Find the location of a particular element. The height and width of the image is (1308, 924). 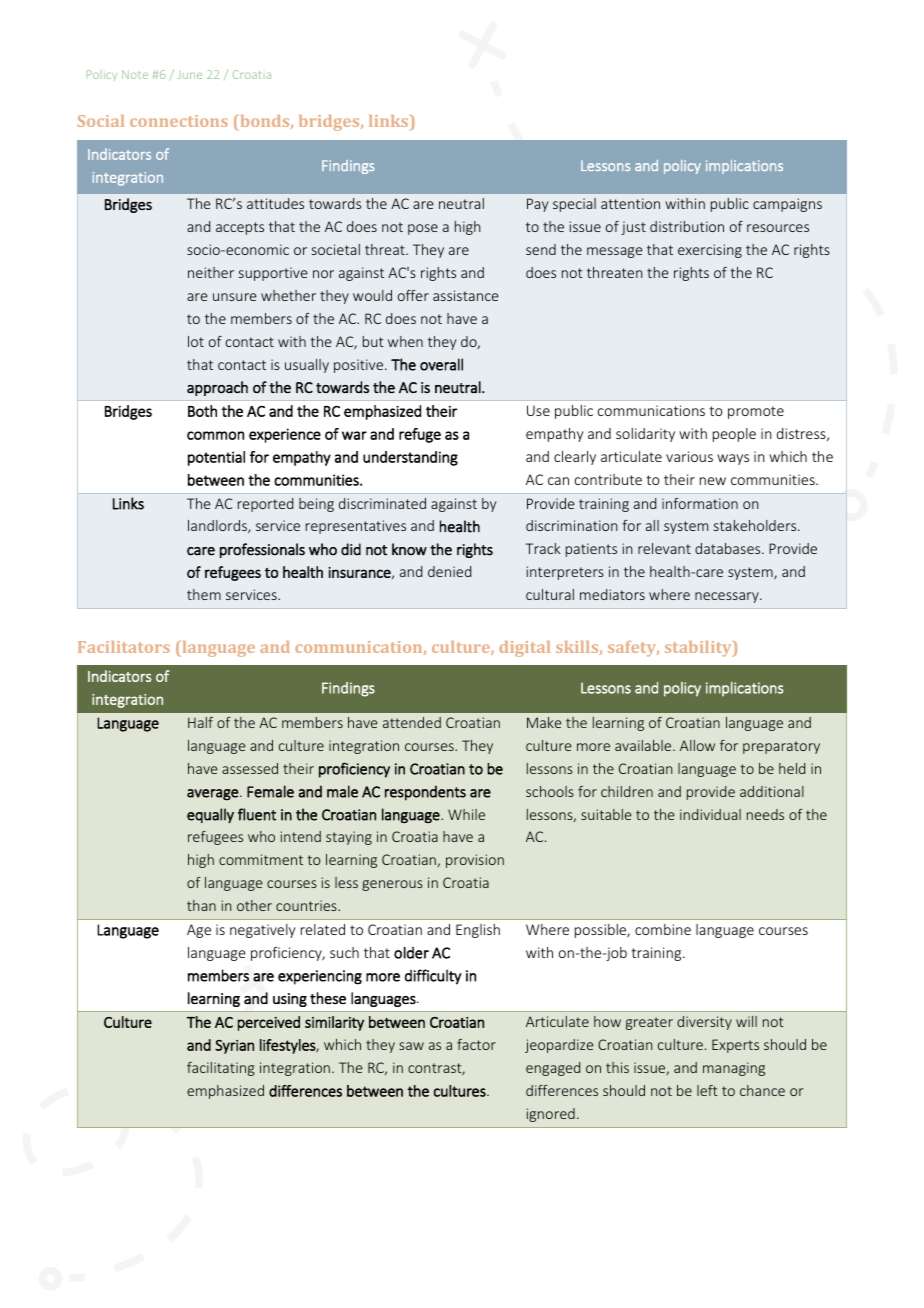

necessary is located at coordinates (728, 597).
